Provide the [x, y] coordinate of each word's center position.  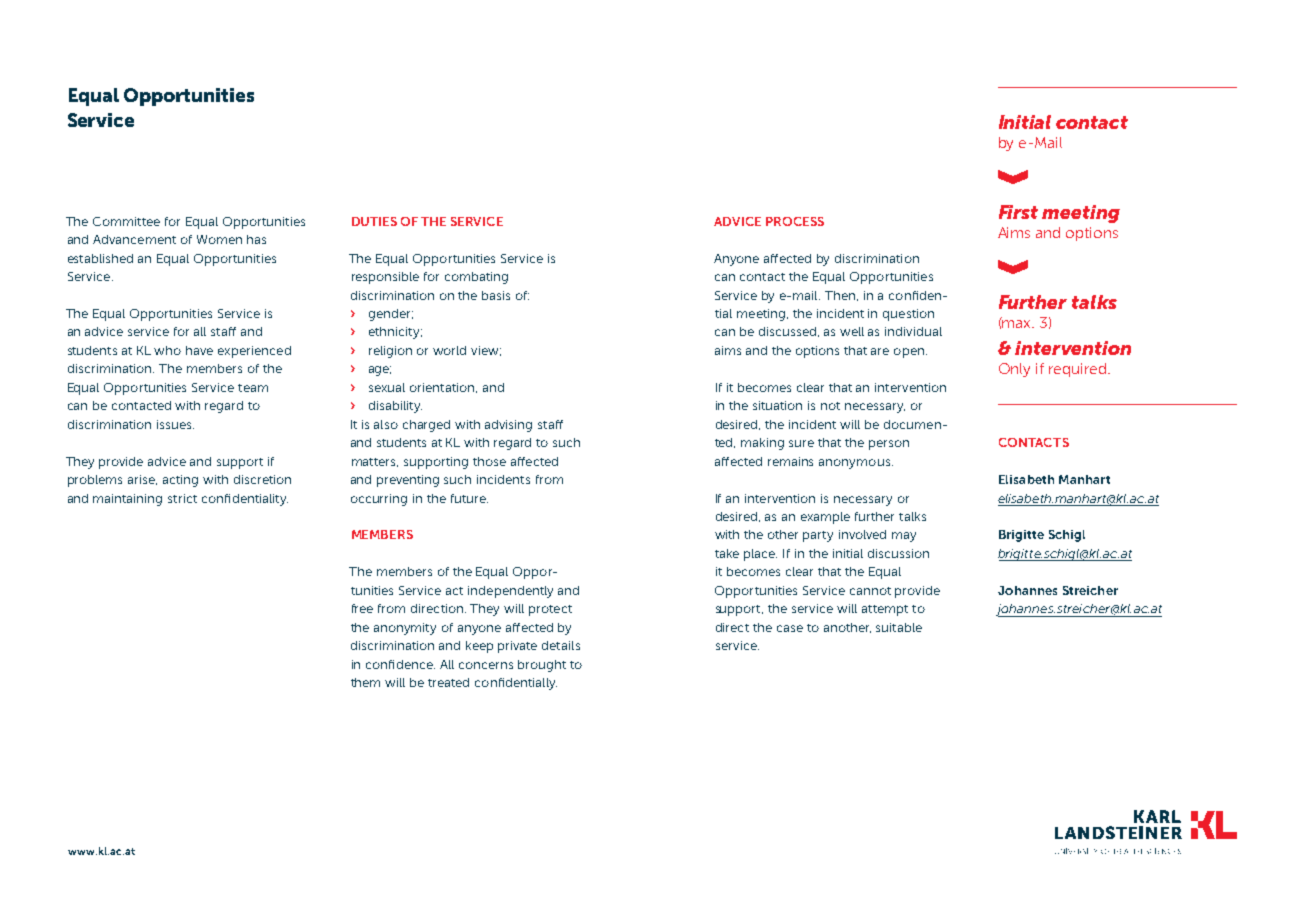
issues [175, 424]
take [727, 553]
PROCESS [795, 221]
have [199, 350]
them [365, 682]
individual [913, 331]
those [489, 461]
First [1018, 212]
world [449, 350]
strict [182, 498]
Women [219, 239]
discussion [898, 553]
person [889, 445]
